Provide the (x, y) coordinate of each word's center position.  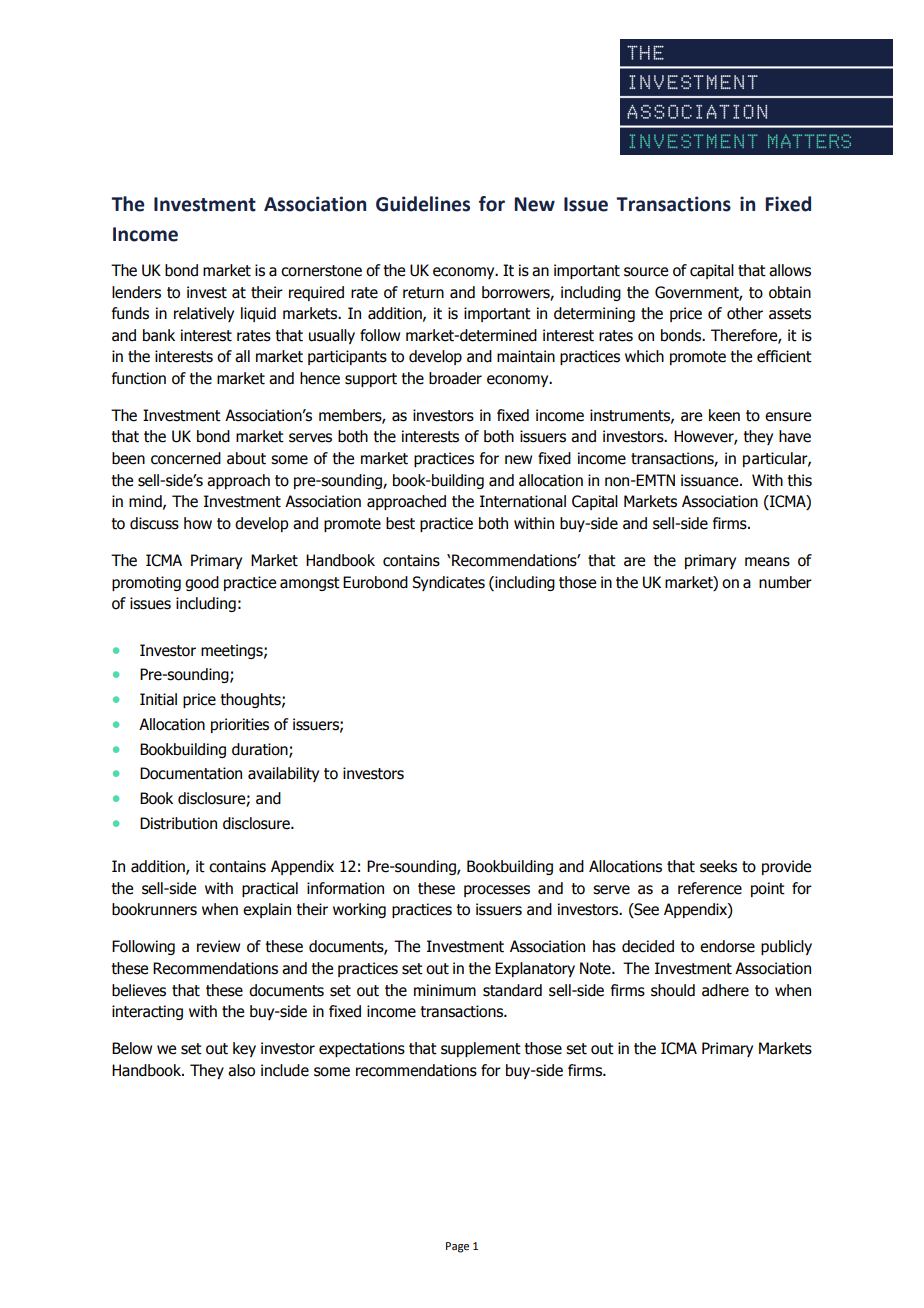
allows (790, 270)
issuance (711, 480)
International (523, 501)
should (673, 990)
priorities (240, 725)
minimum (445, 990)
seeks (718, 866)
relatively (204, 314)
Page (457, 1247)
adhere (725, 990)
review (218, 946)
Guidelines (423, 204)
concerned (186, 458)
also (241, 1070)
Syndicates (448, 583)
